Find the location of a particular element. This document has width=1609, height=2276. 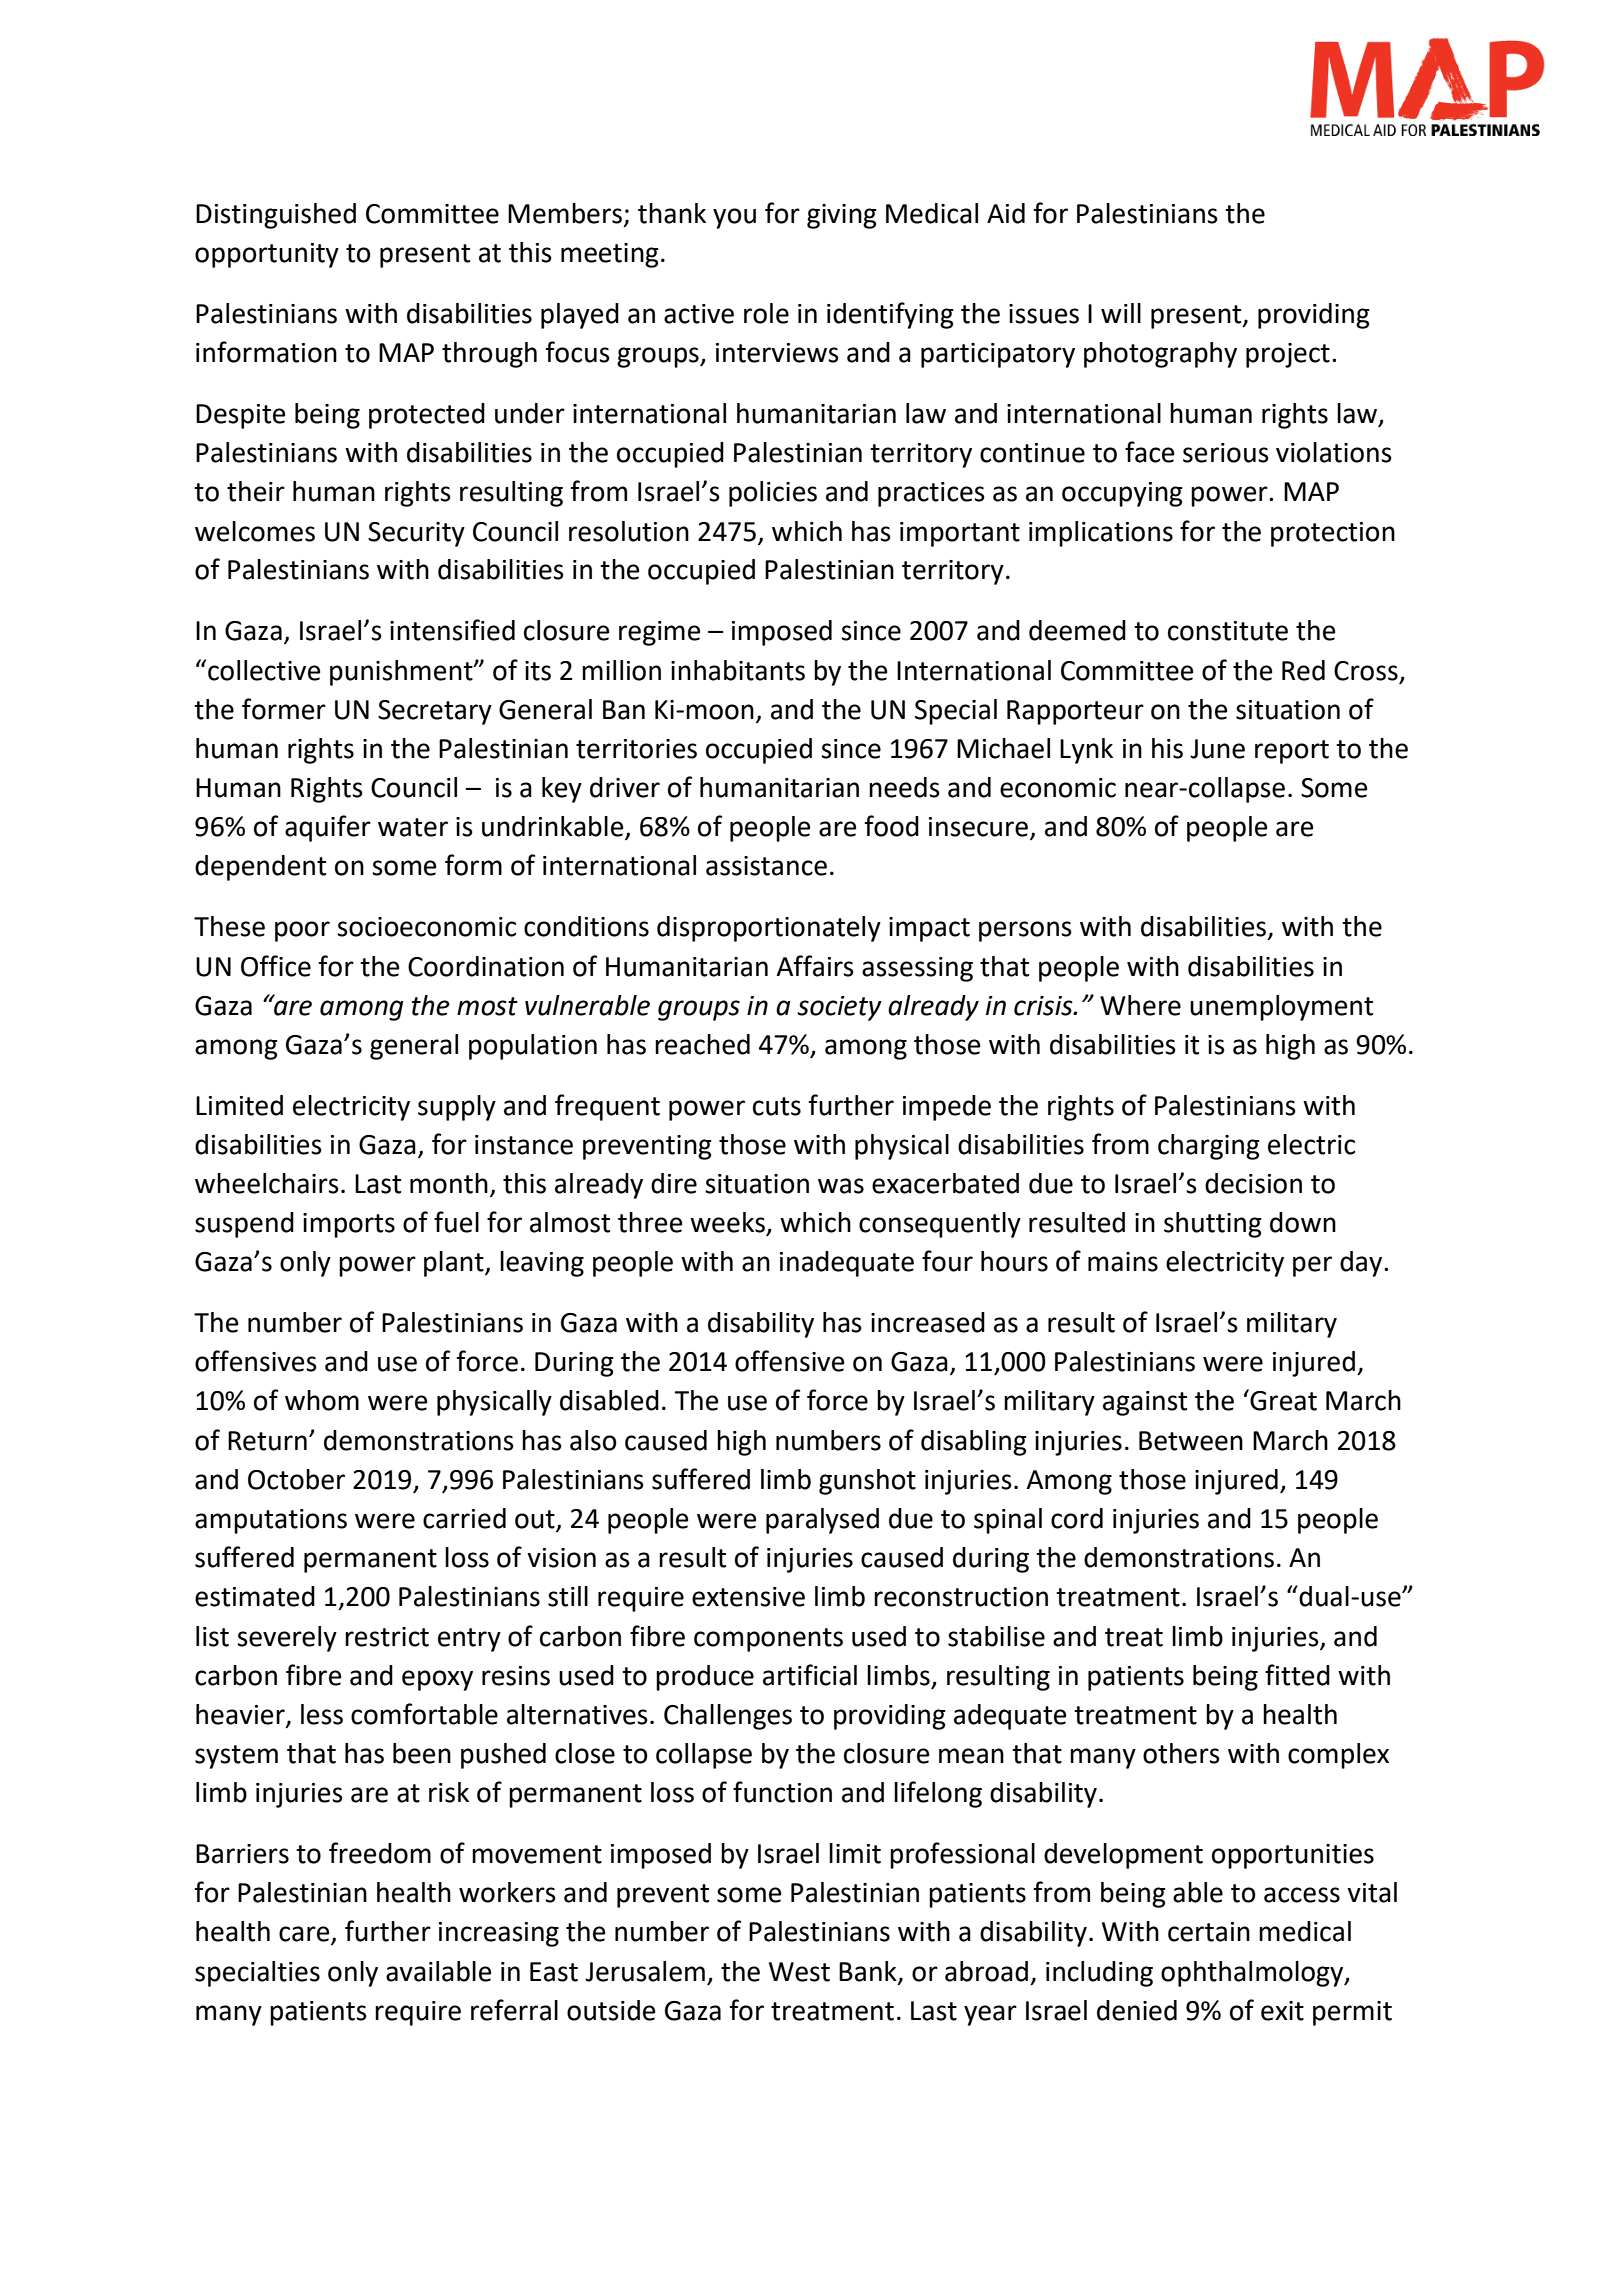

project is located at coordinates (1288, 355).
